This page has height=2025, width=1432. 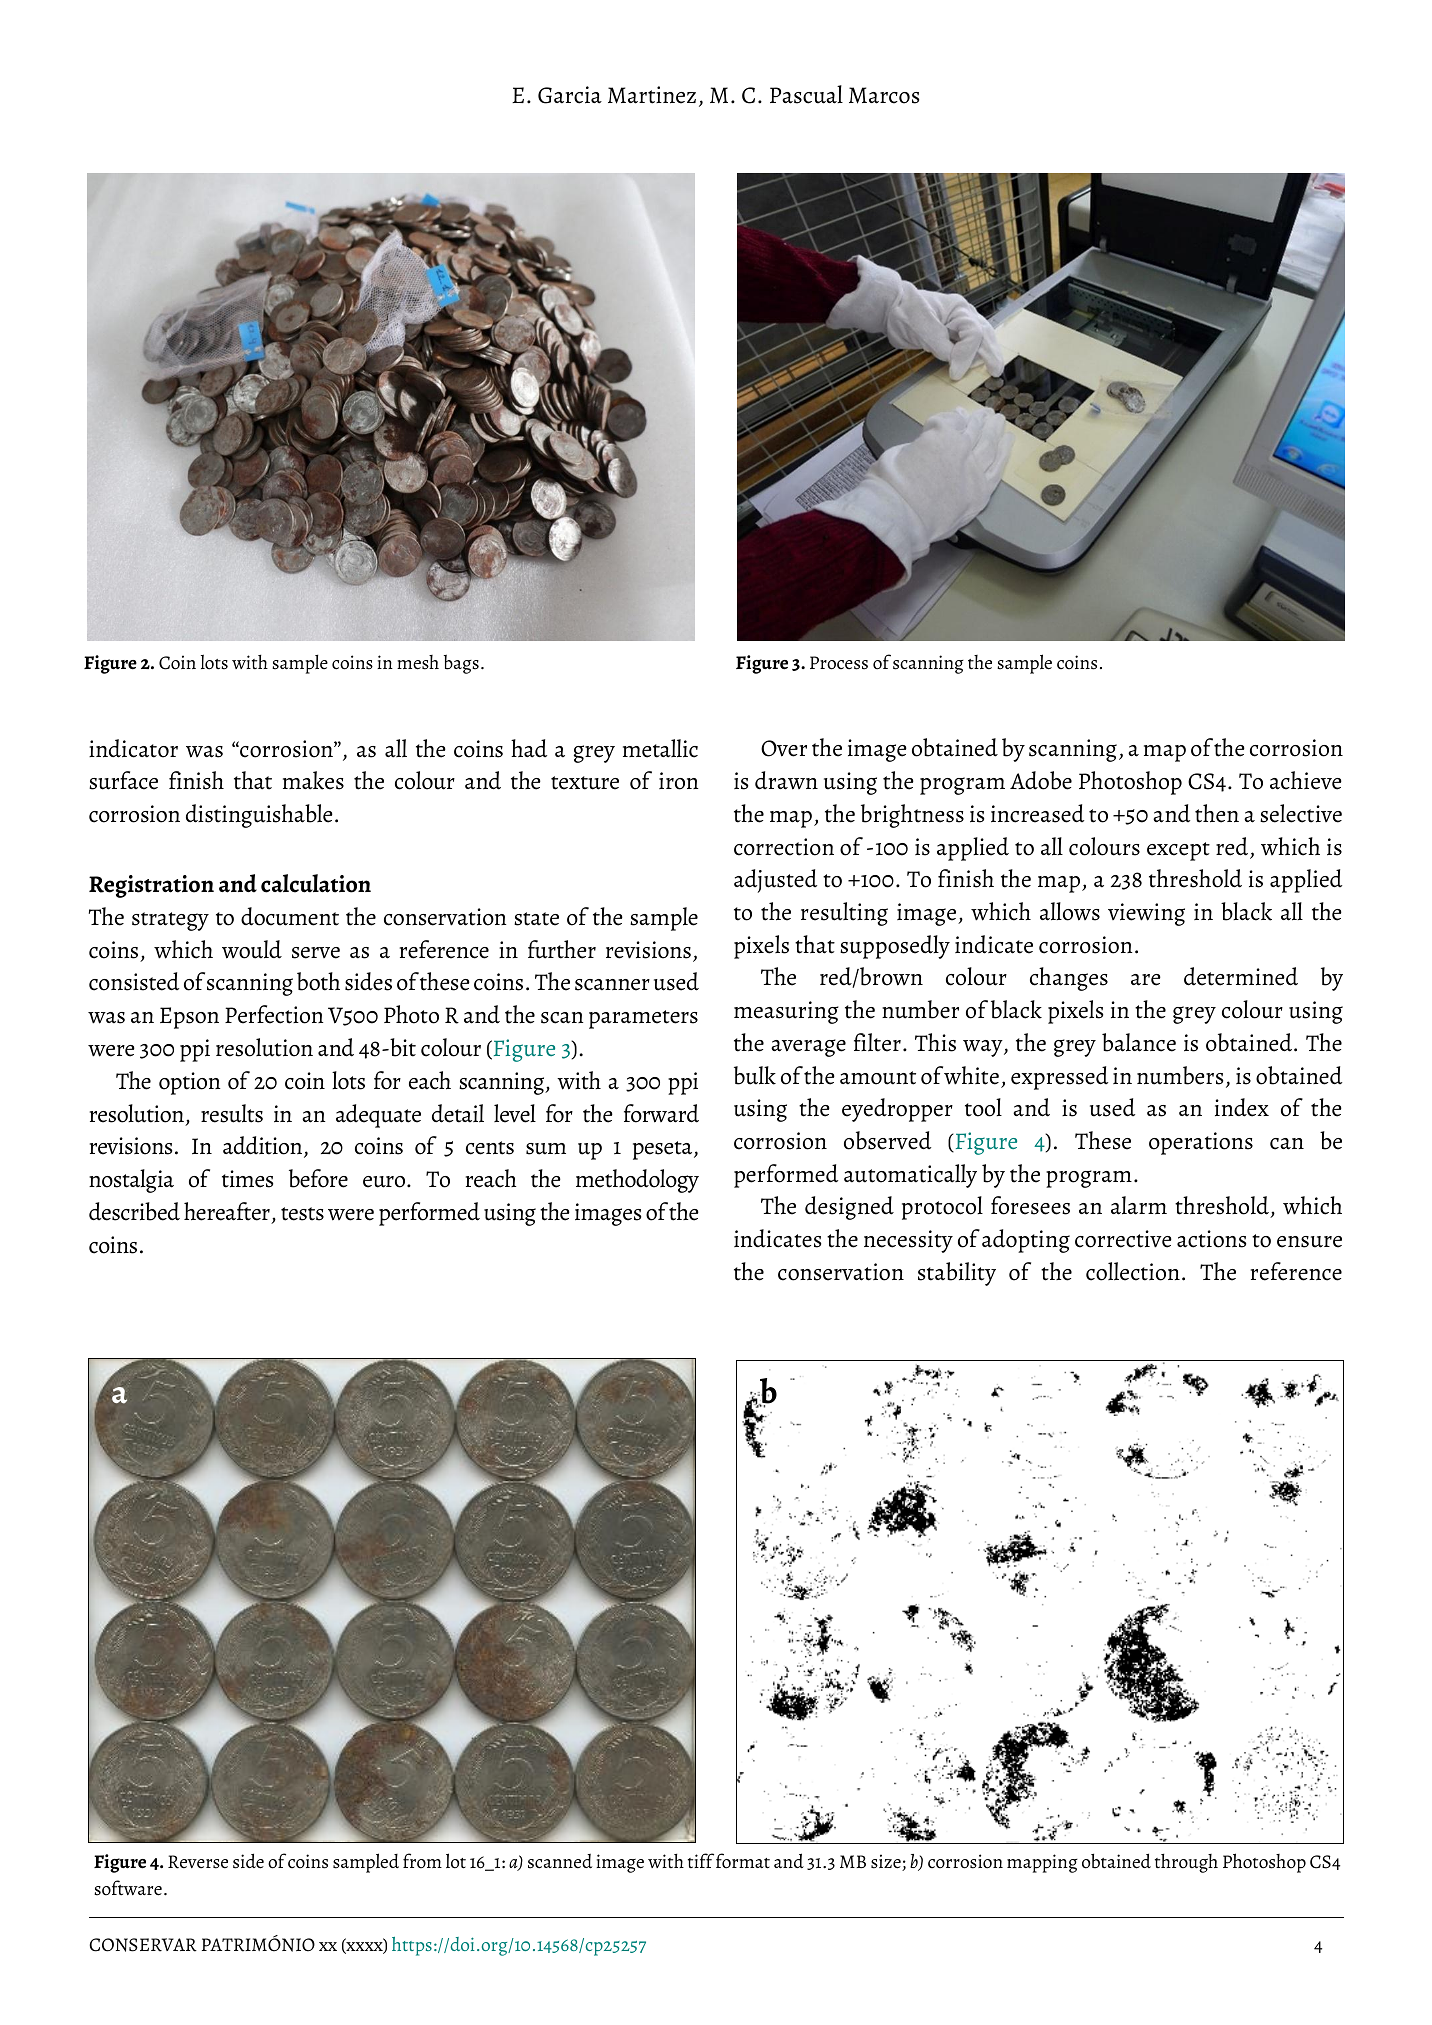 What do you see at coordinates (652, 95) in the page?
I see `Martinez` at bounding box center [652, 95].
